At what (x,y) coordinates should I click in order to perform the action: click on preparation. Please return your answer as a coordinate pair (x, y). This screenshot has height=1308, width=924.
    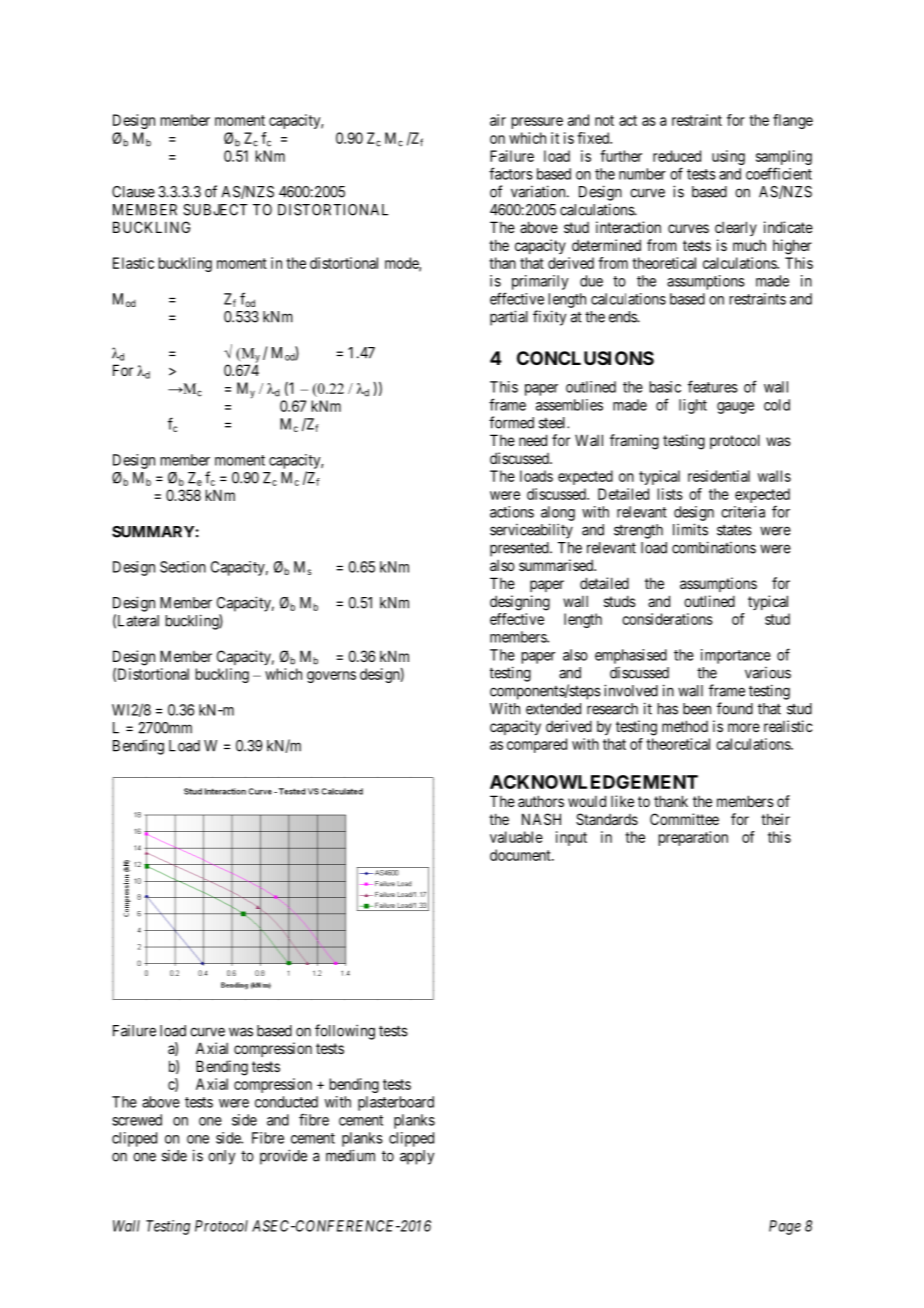
    Looking at the image, I should click on (693, 838).
